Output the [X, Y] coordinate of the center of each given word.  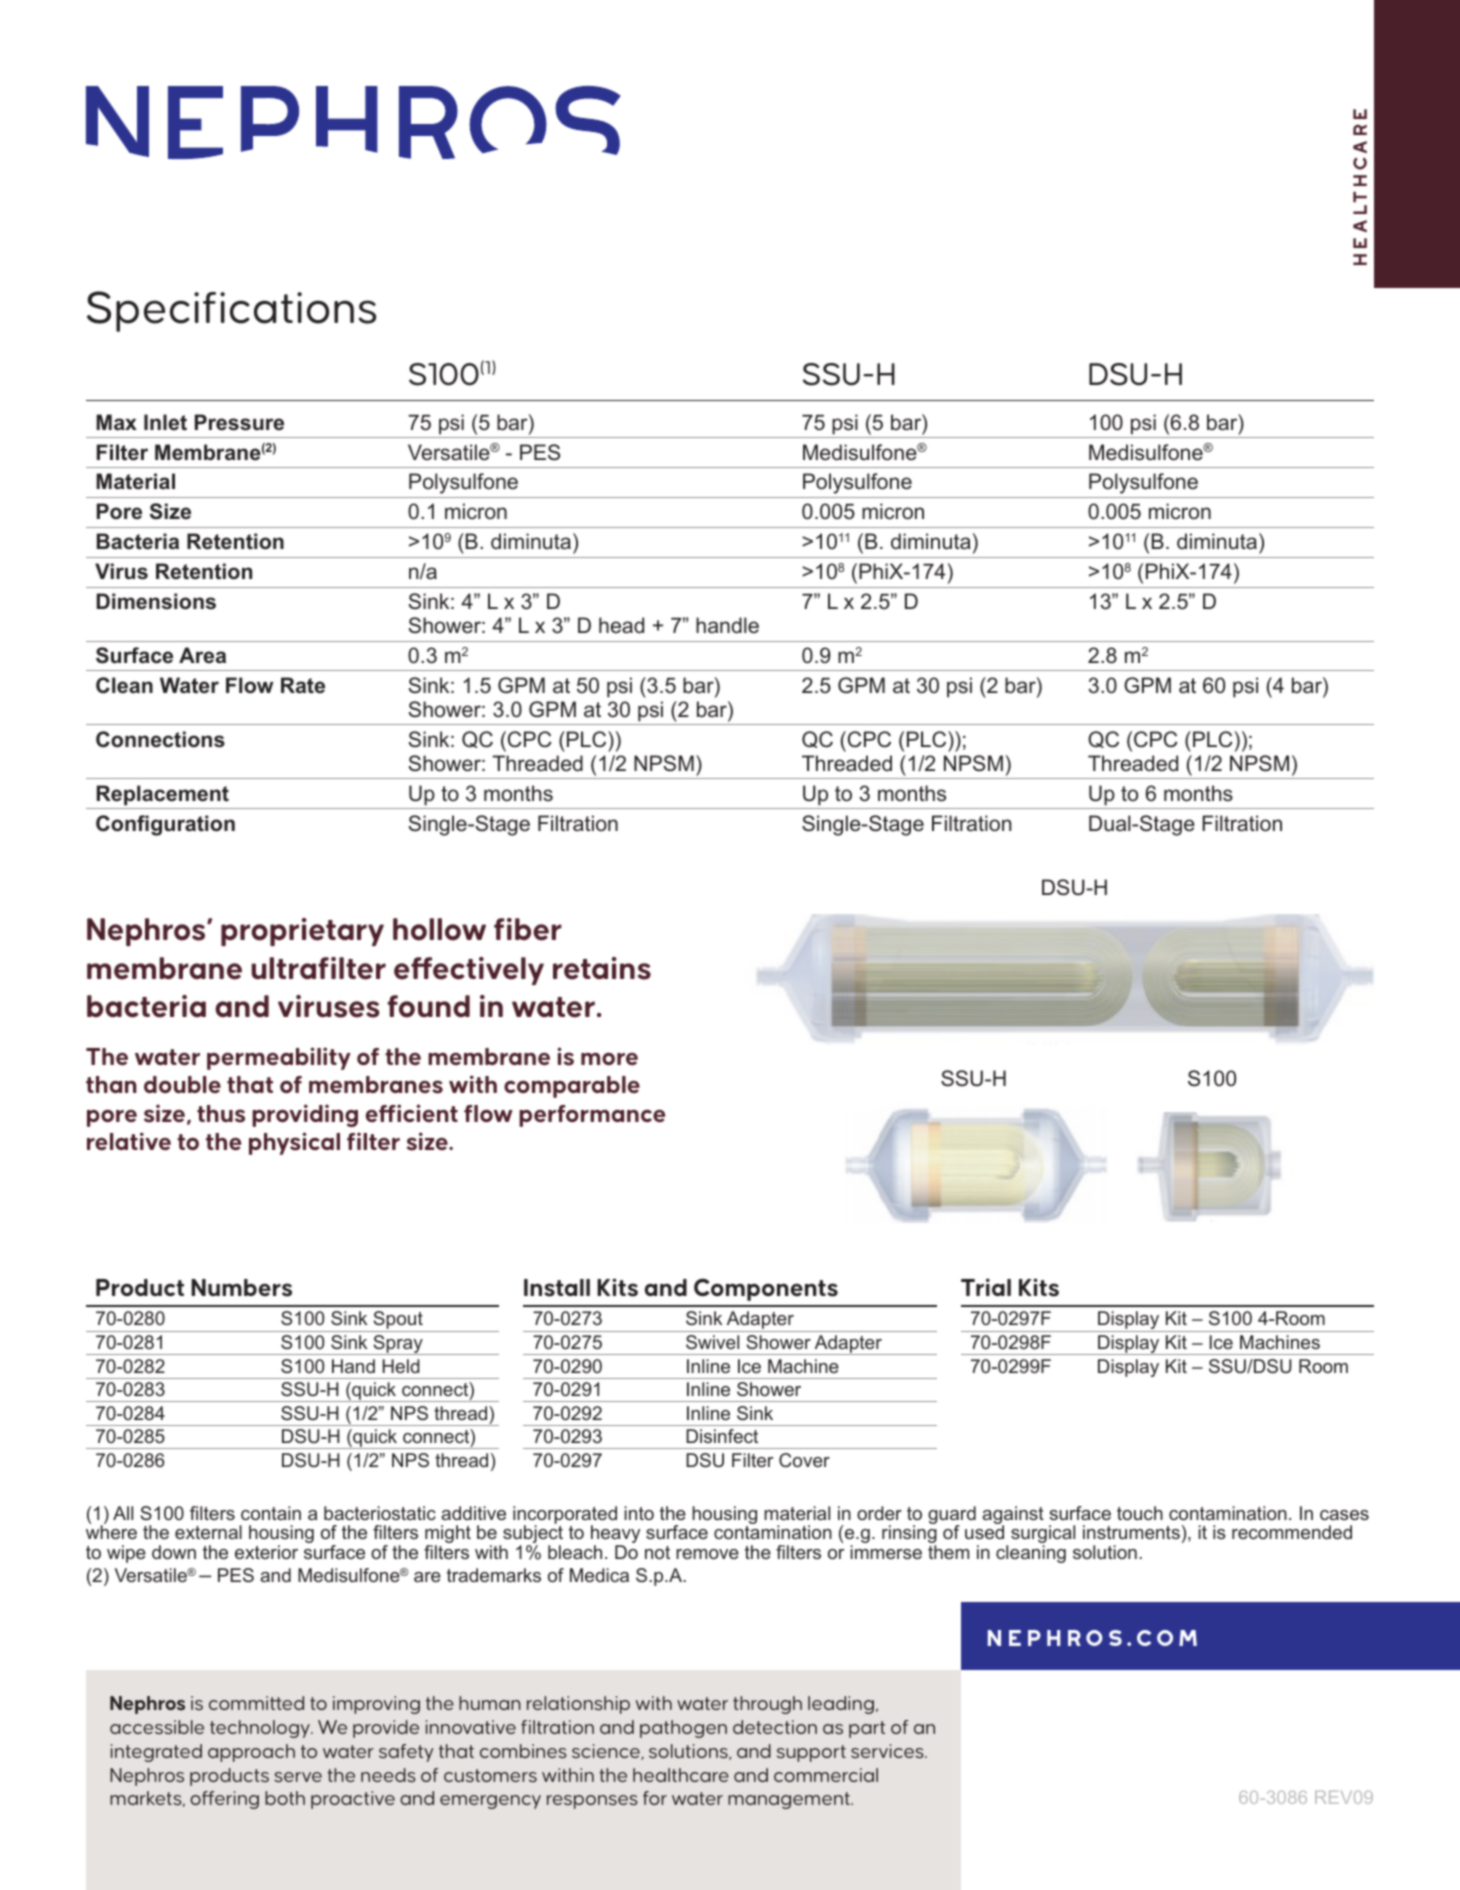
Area [202, 655]
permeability [279, 1058]
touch [1140, 1513]
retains [602, 968]
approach [251, 1753]
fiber [528, 929]
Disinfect [722, 1436]
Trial [986, 1287]
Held [401, 1366]
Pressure [239, 422]
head [621, 625]
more [609, 1058]
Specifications [231, 311]
